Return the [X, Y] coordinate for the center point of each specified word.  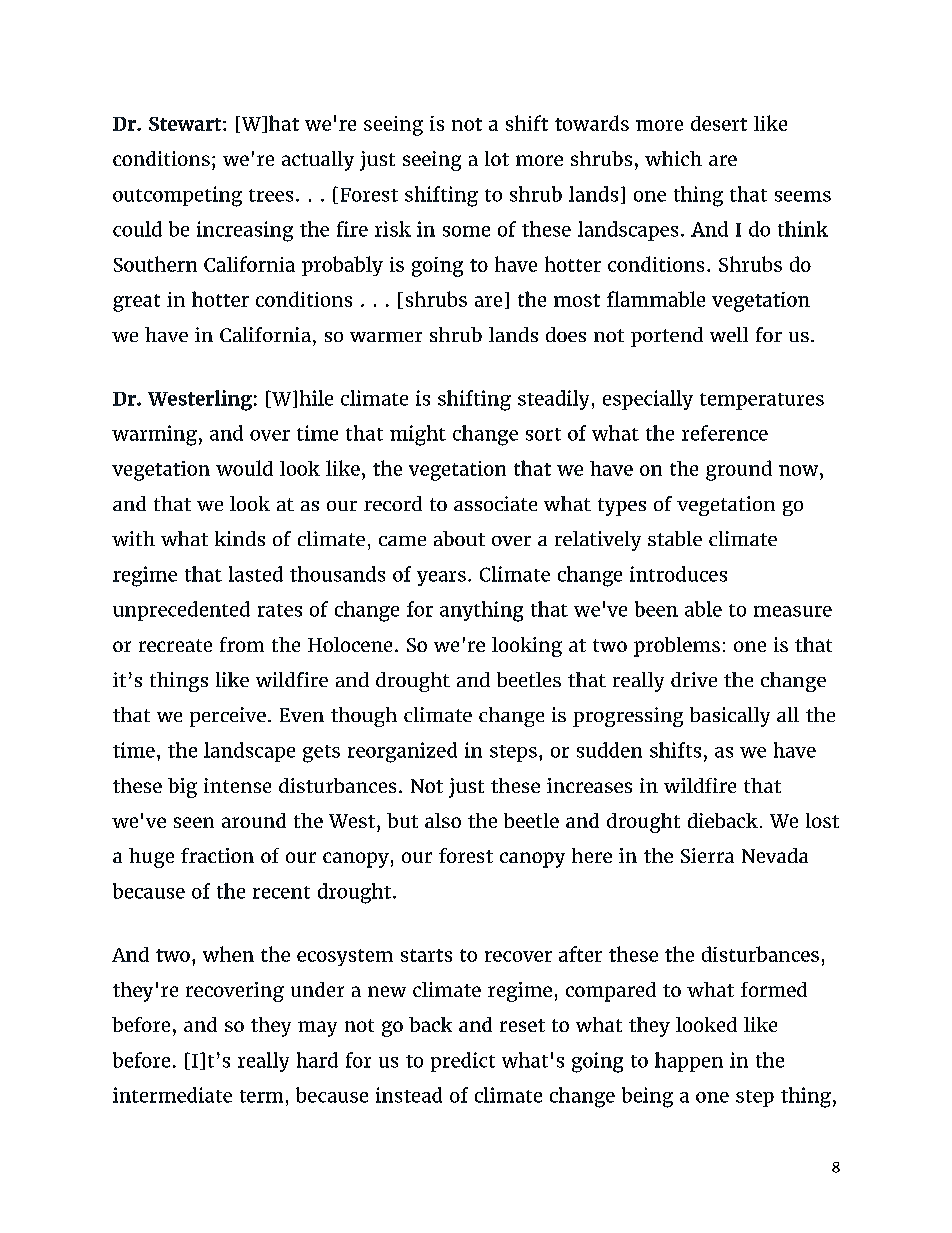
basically [730, 717]
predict [463, 1062]
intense [237, 785]
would [244, 468]
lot [497, 158]
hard [317, 1060]
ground [739, 470]
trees [271, 195]
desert [719, 123]
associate [495, 503]
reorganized [402, 752]
